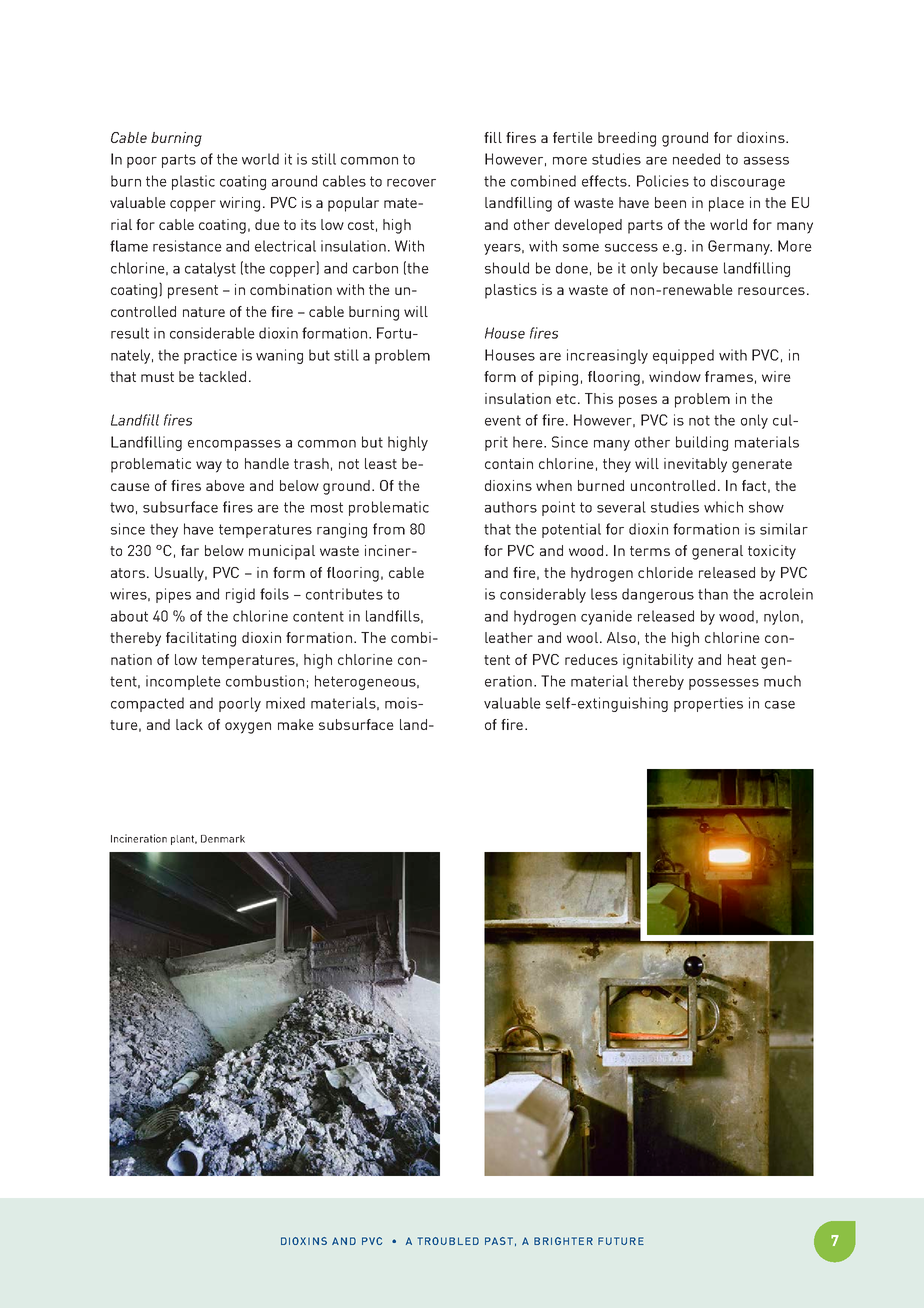 This screenshot has width=924, height=1308. Describe the element at coordinates (223, 839) in the screenshot. I see `Denmark` at that location.
